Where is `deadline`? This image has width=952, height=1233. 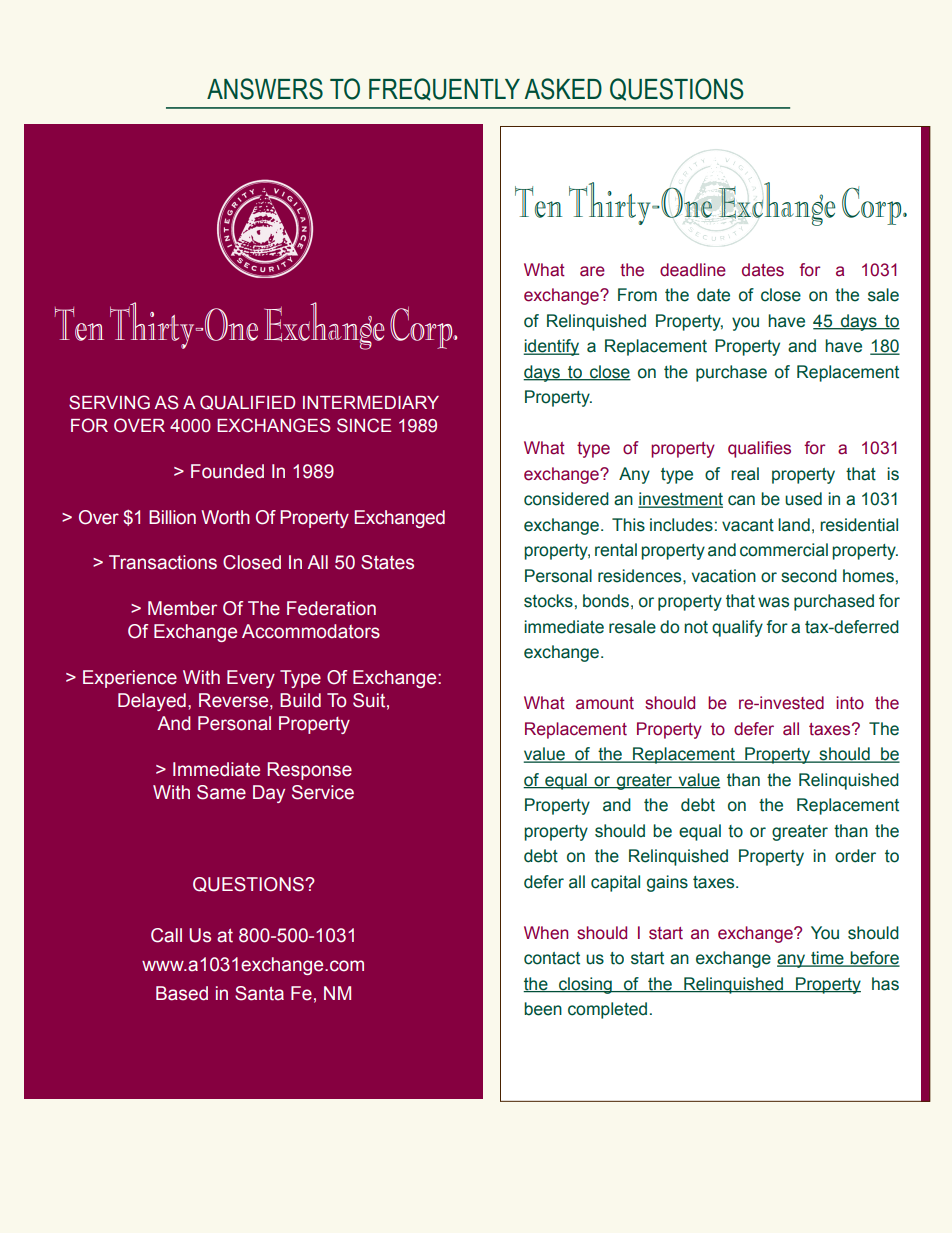
deadline is located at coordinates (693, 270).
